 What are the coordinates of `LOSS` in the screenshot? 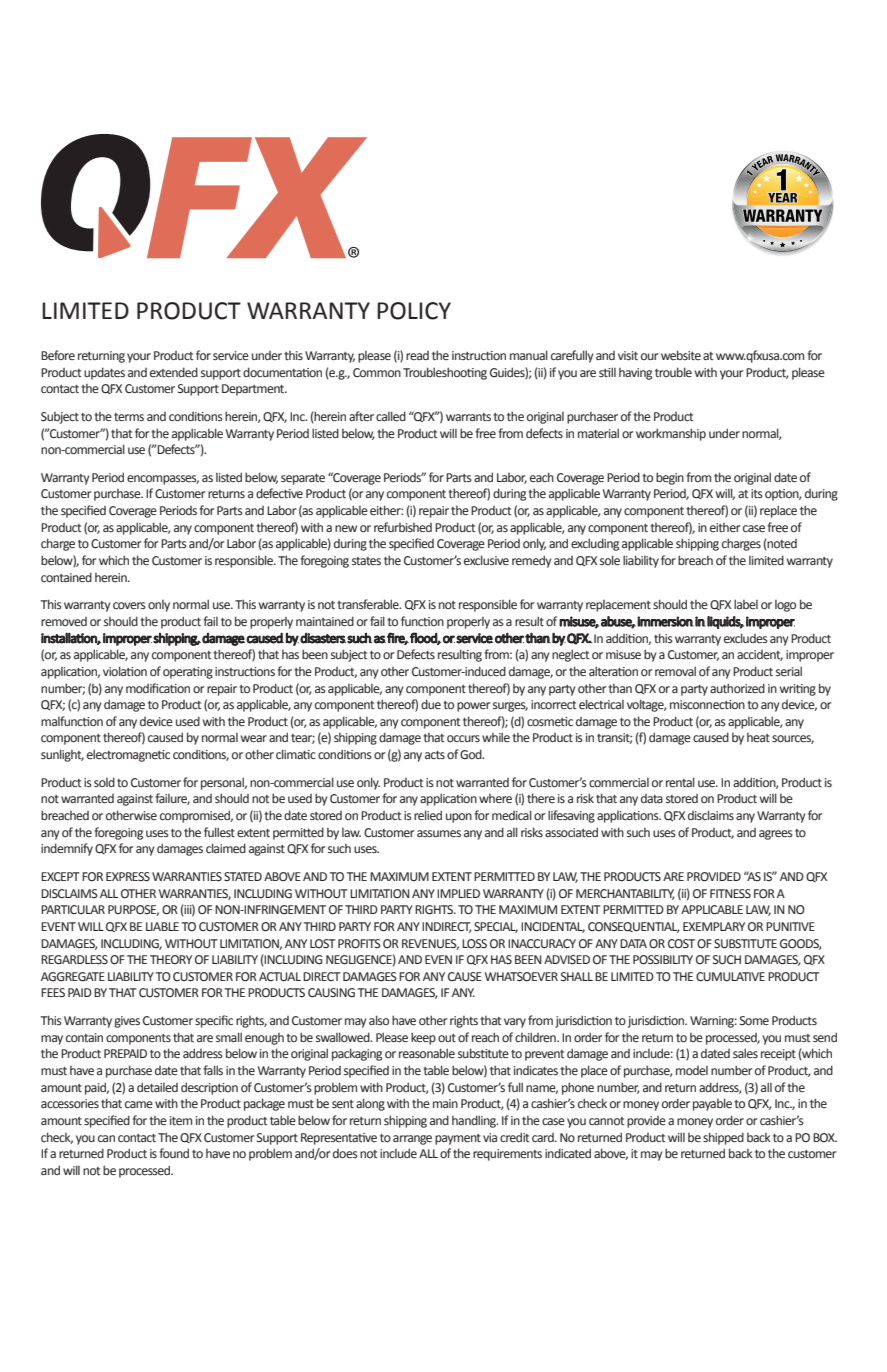 It's located at (474, 943).
